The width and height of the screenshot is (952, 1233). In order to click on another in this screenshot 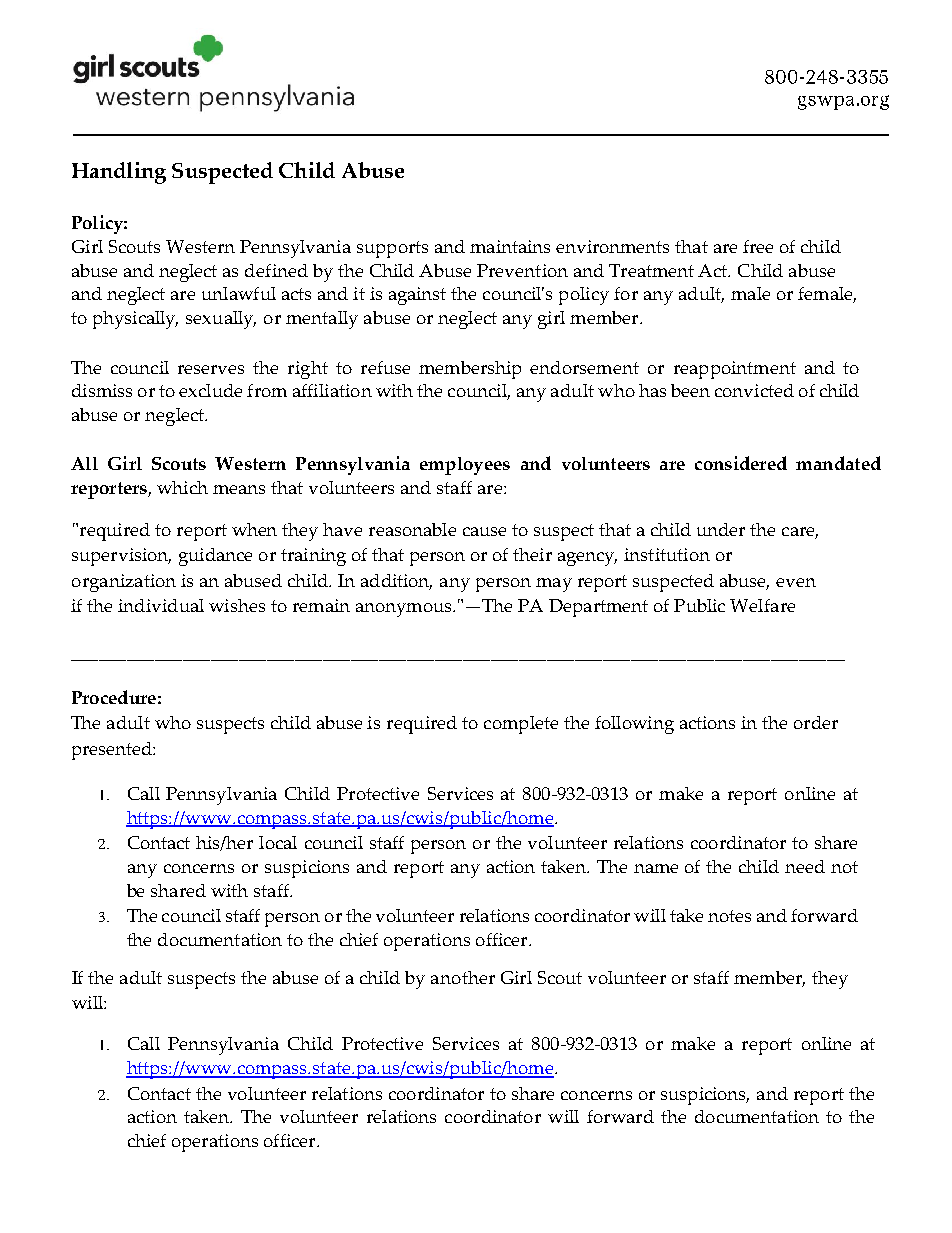, I will do `click(463, 977)`.
